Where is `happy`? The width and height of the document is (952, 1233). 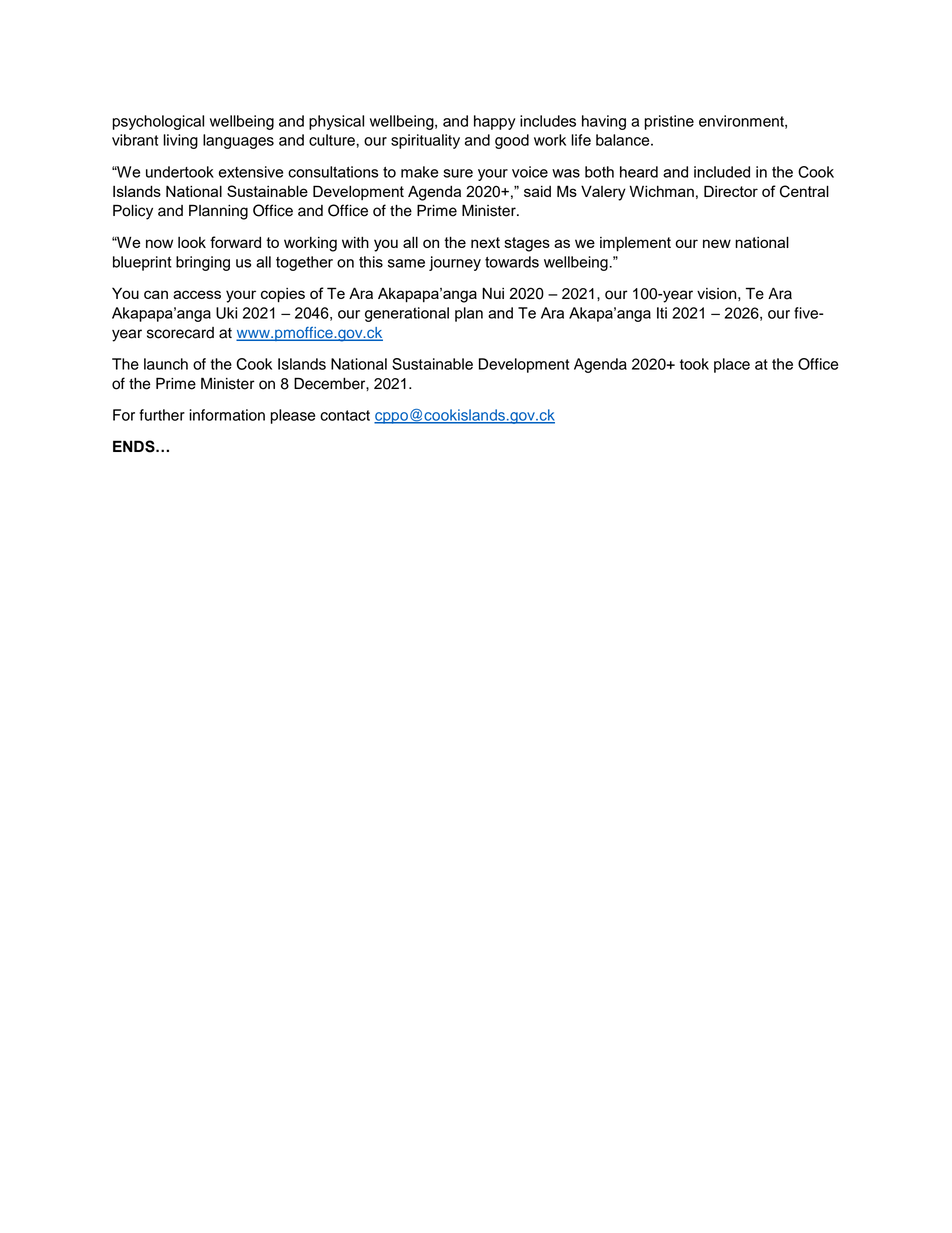
happy is located at coordinates (495, 122).
